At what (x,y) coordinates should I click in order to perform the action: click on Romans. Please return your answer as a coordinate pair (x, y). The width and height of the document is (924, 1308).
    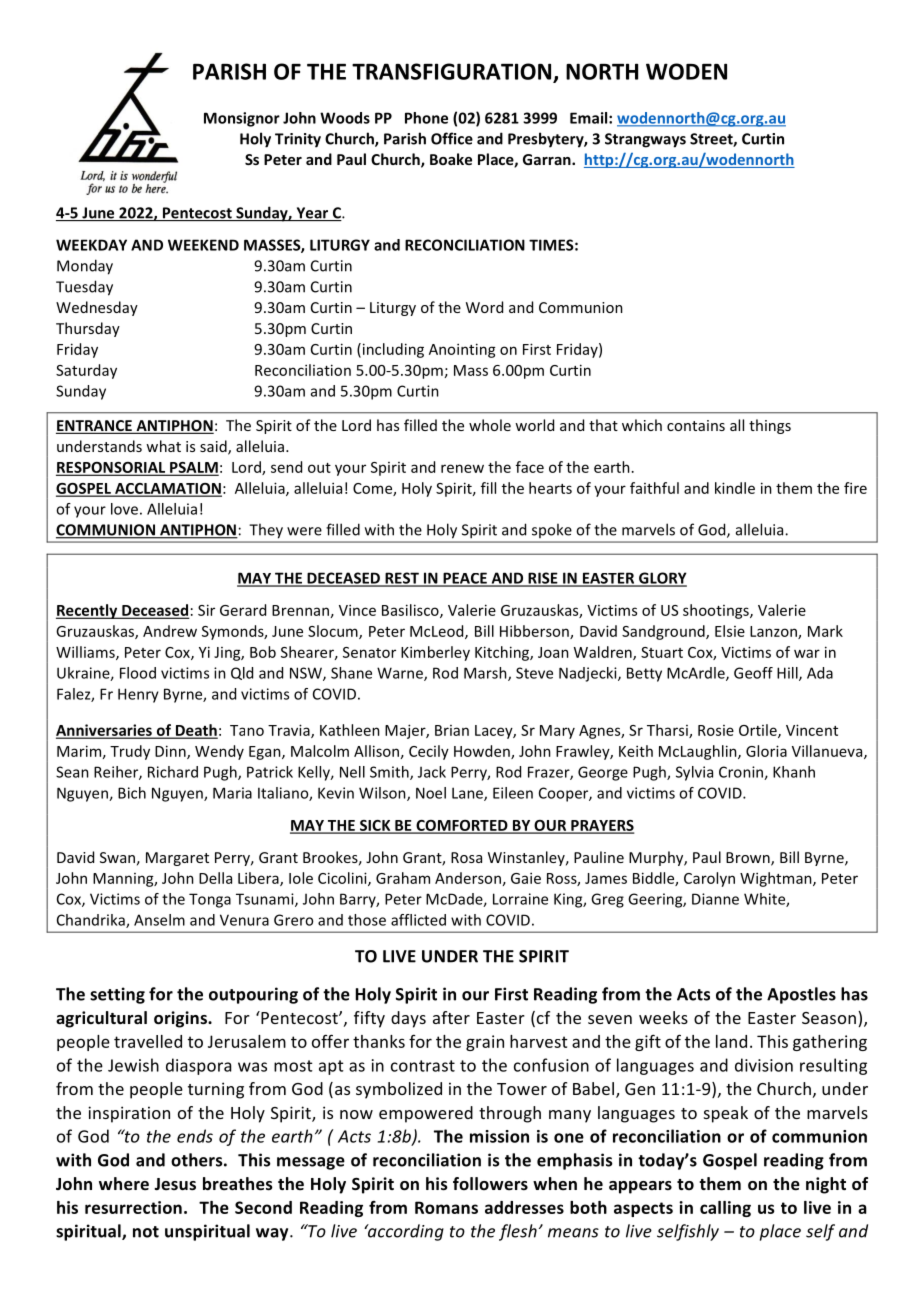
    Looking at the image, I should click on (446, 1207).
